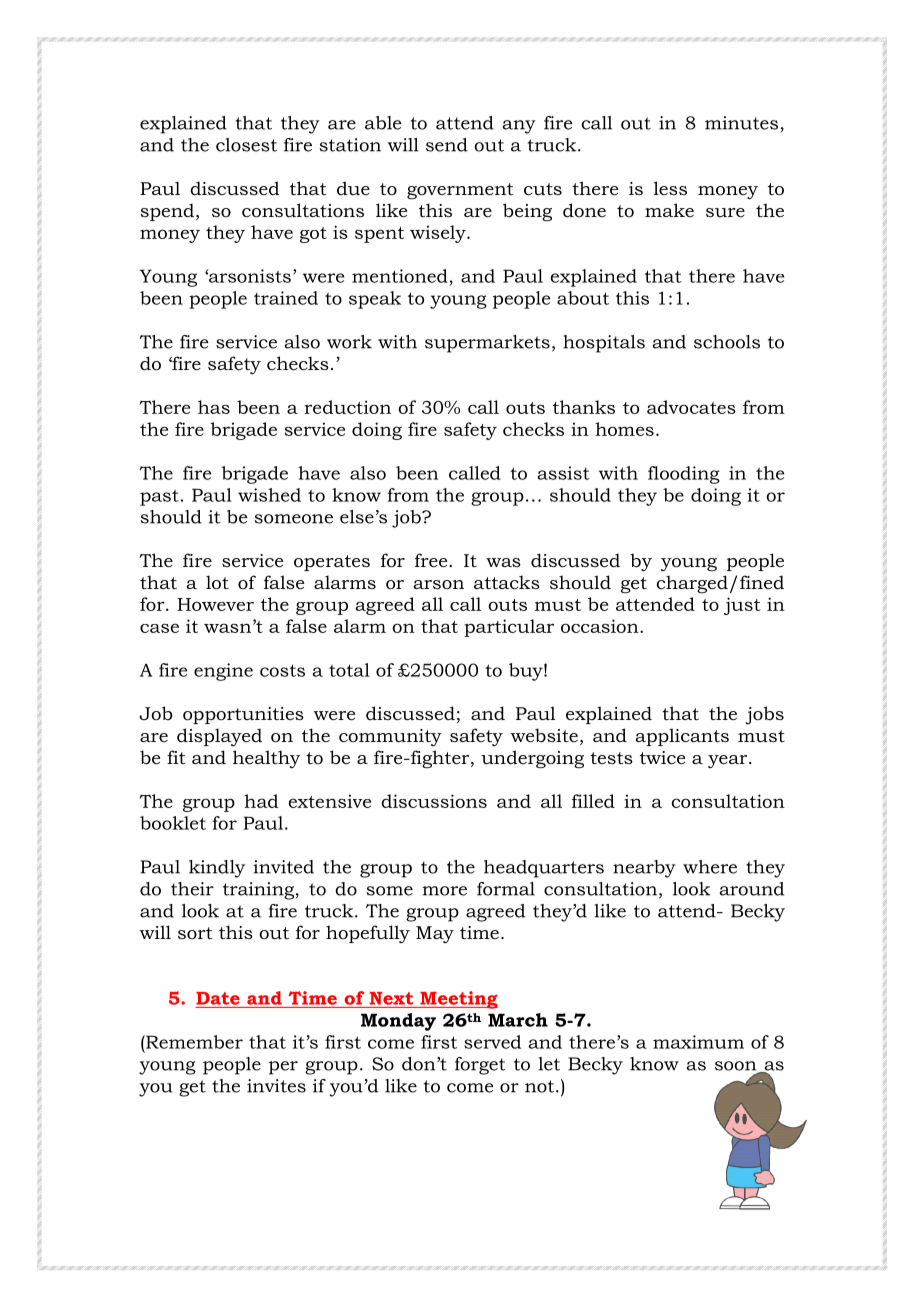  Describe the element at coordinates (447, 145) in the document. I see `send` at that location.
